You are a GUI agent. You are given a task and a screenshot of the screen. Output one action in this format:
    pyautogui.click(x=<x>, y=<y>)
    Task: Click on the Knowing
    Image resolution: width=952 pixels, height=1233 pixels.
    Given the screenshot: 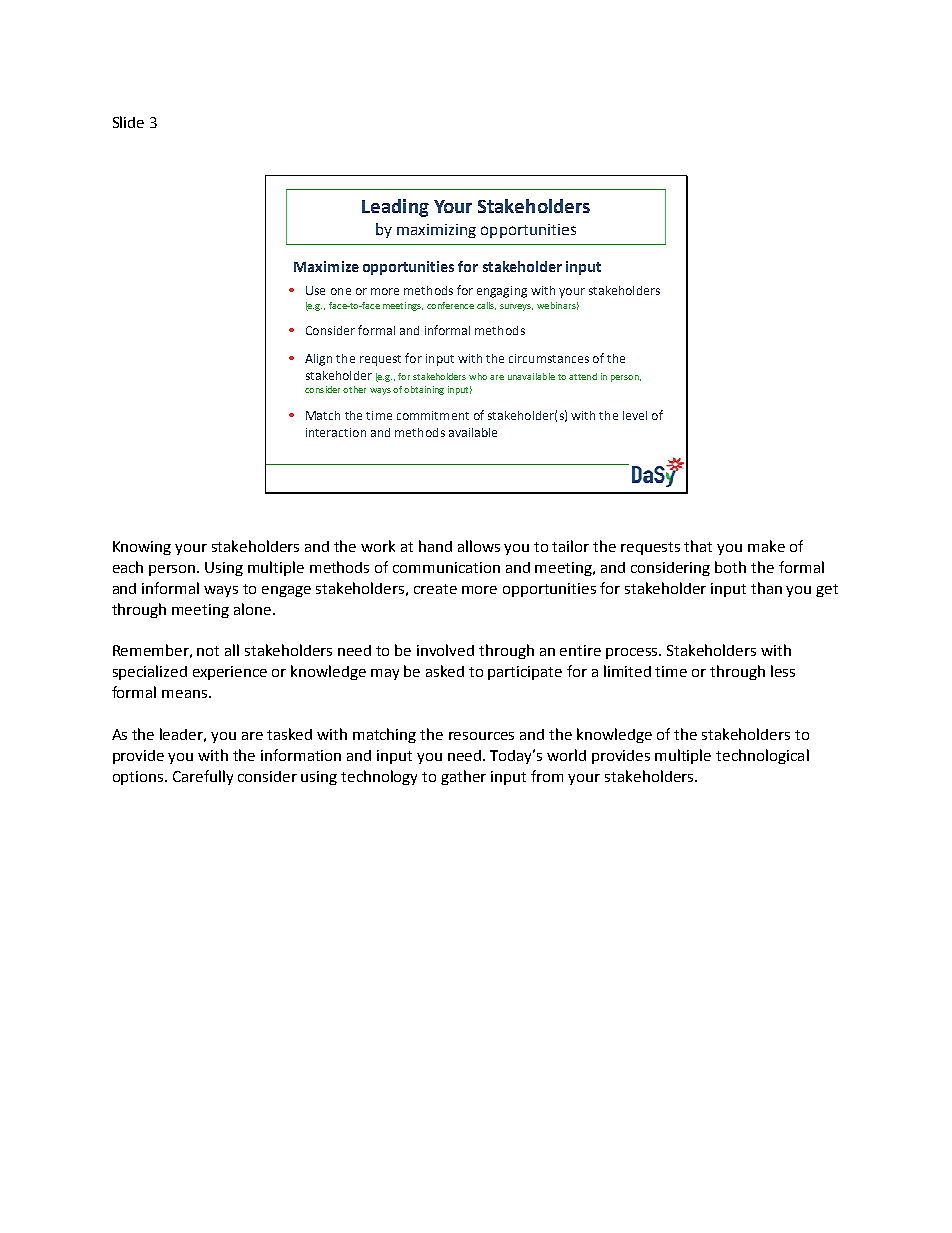 What is the action you would take?
    pyautogui.click(x=142, y=548)
